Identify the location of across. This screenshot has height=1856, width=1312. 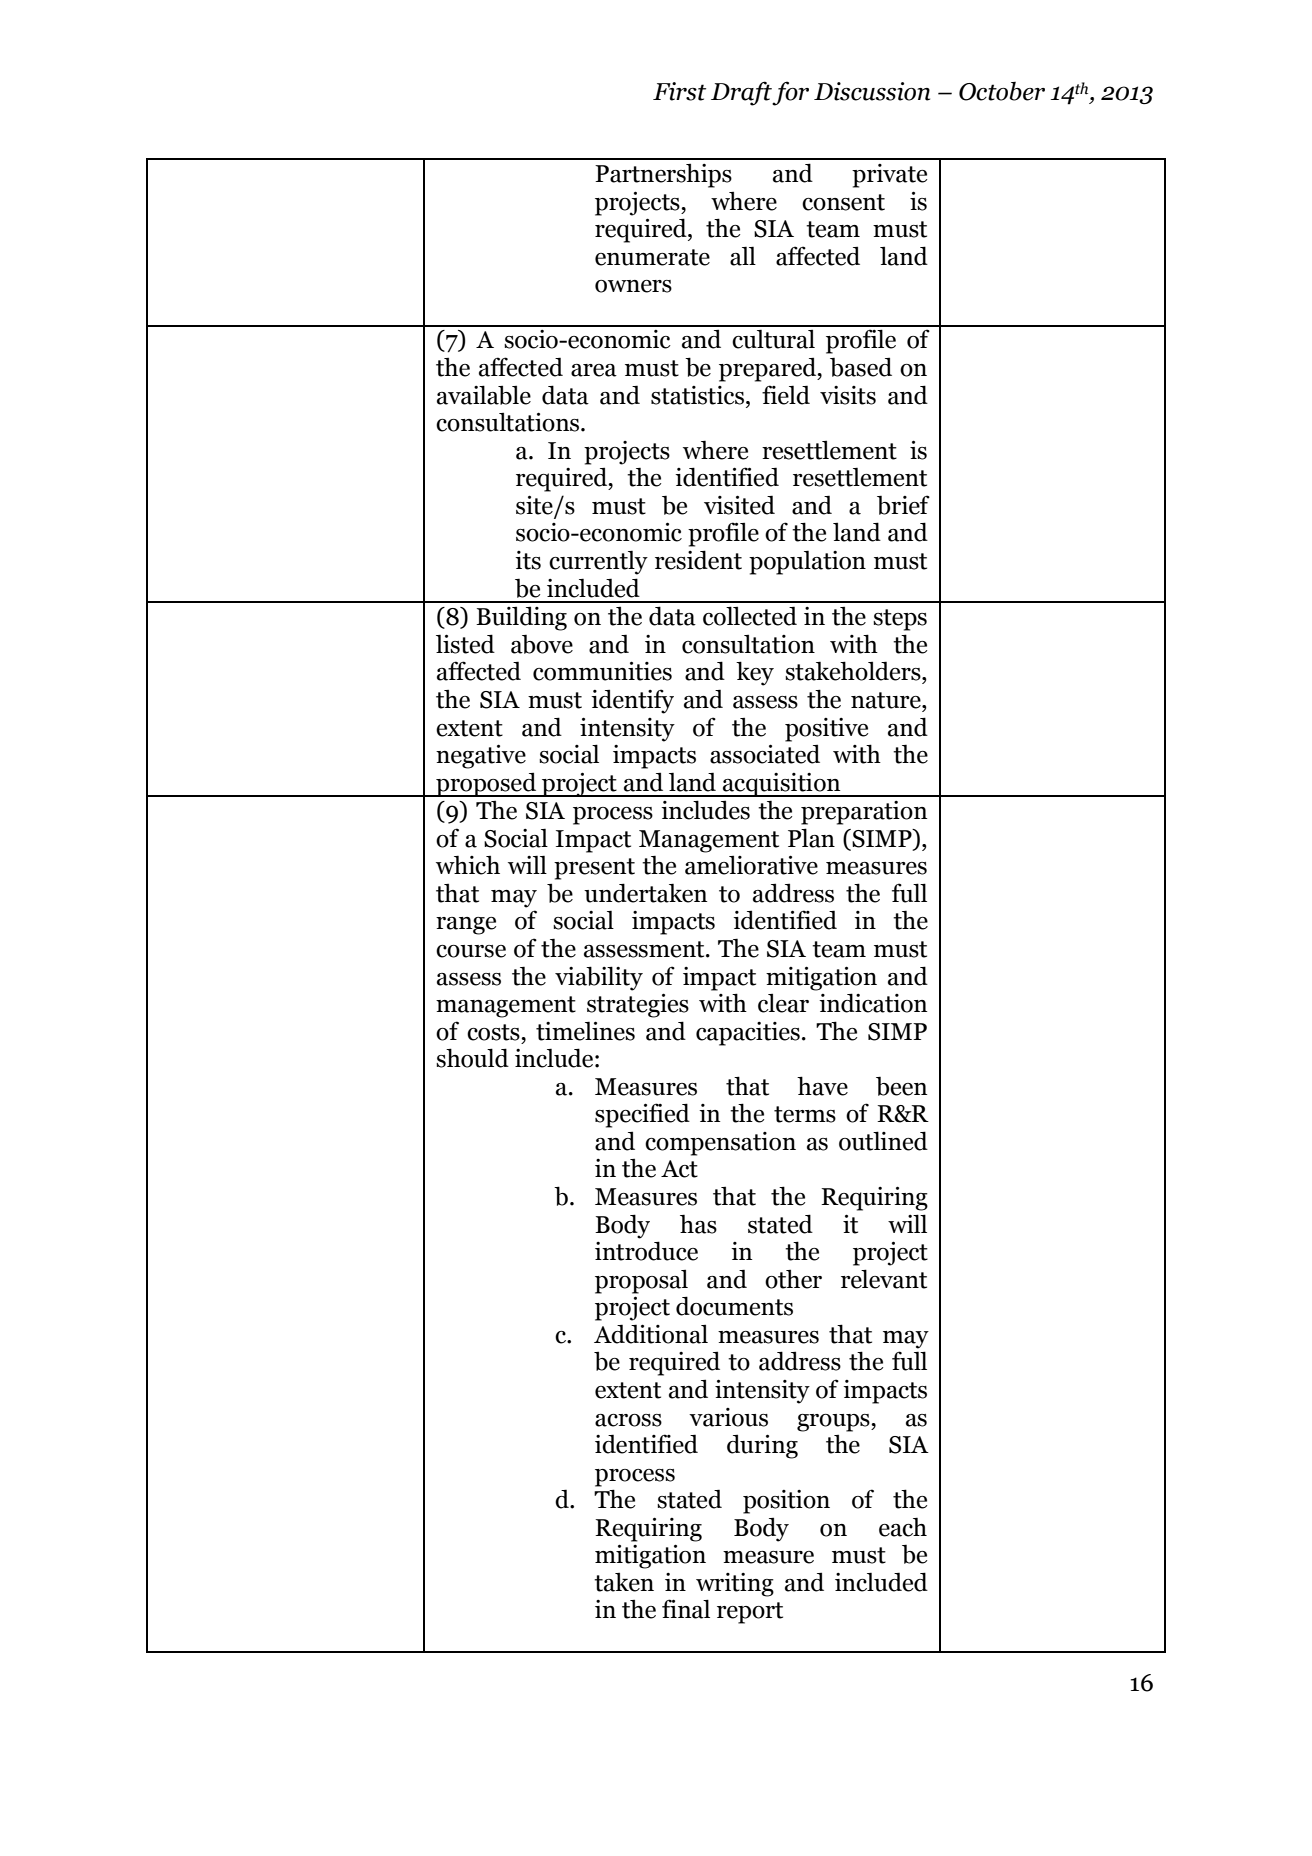
(628, 1420).
